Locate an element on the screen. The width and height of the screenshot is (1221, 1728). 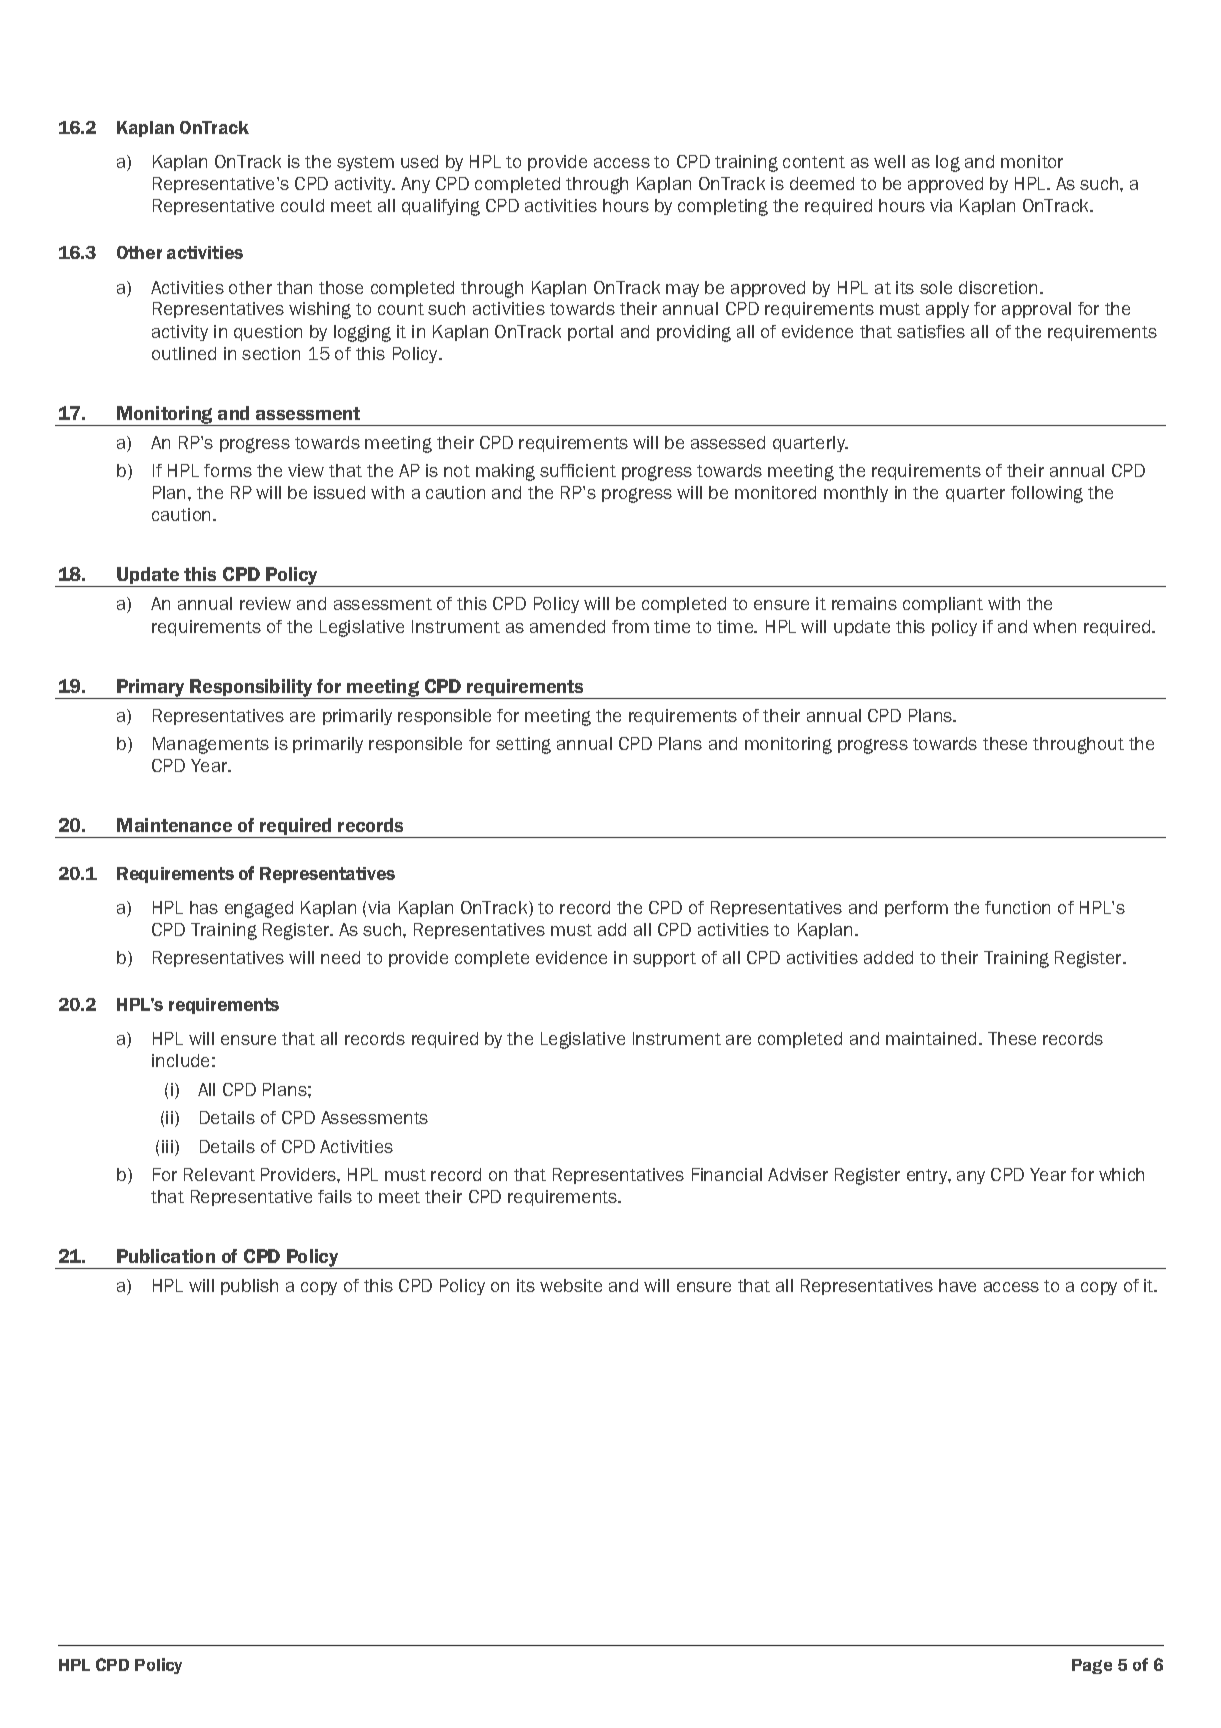
engaged is located at coordinates (259, 909).
